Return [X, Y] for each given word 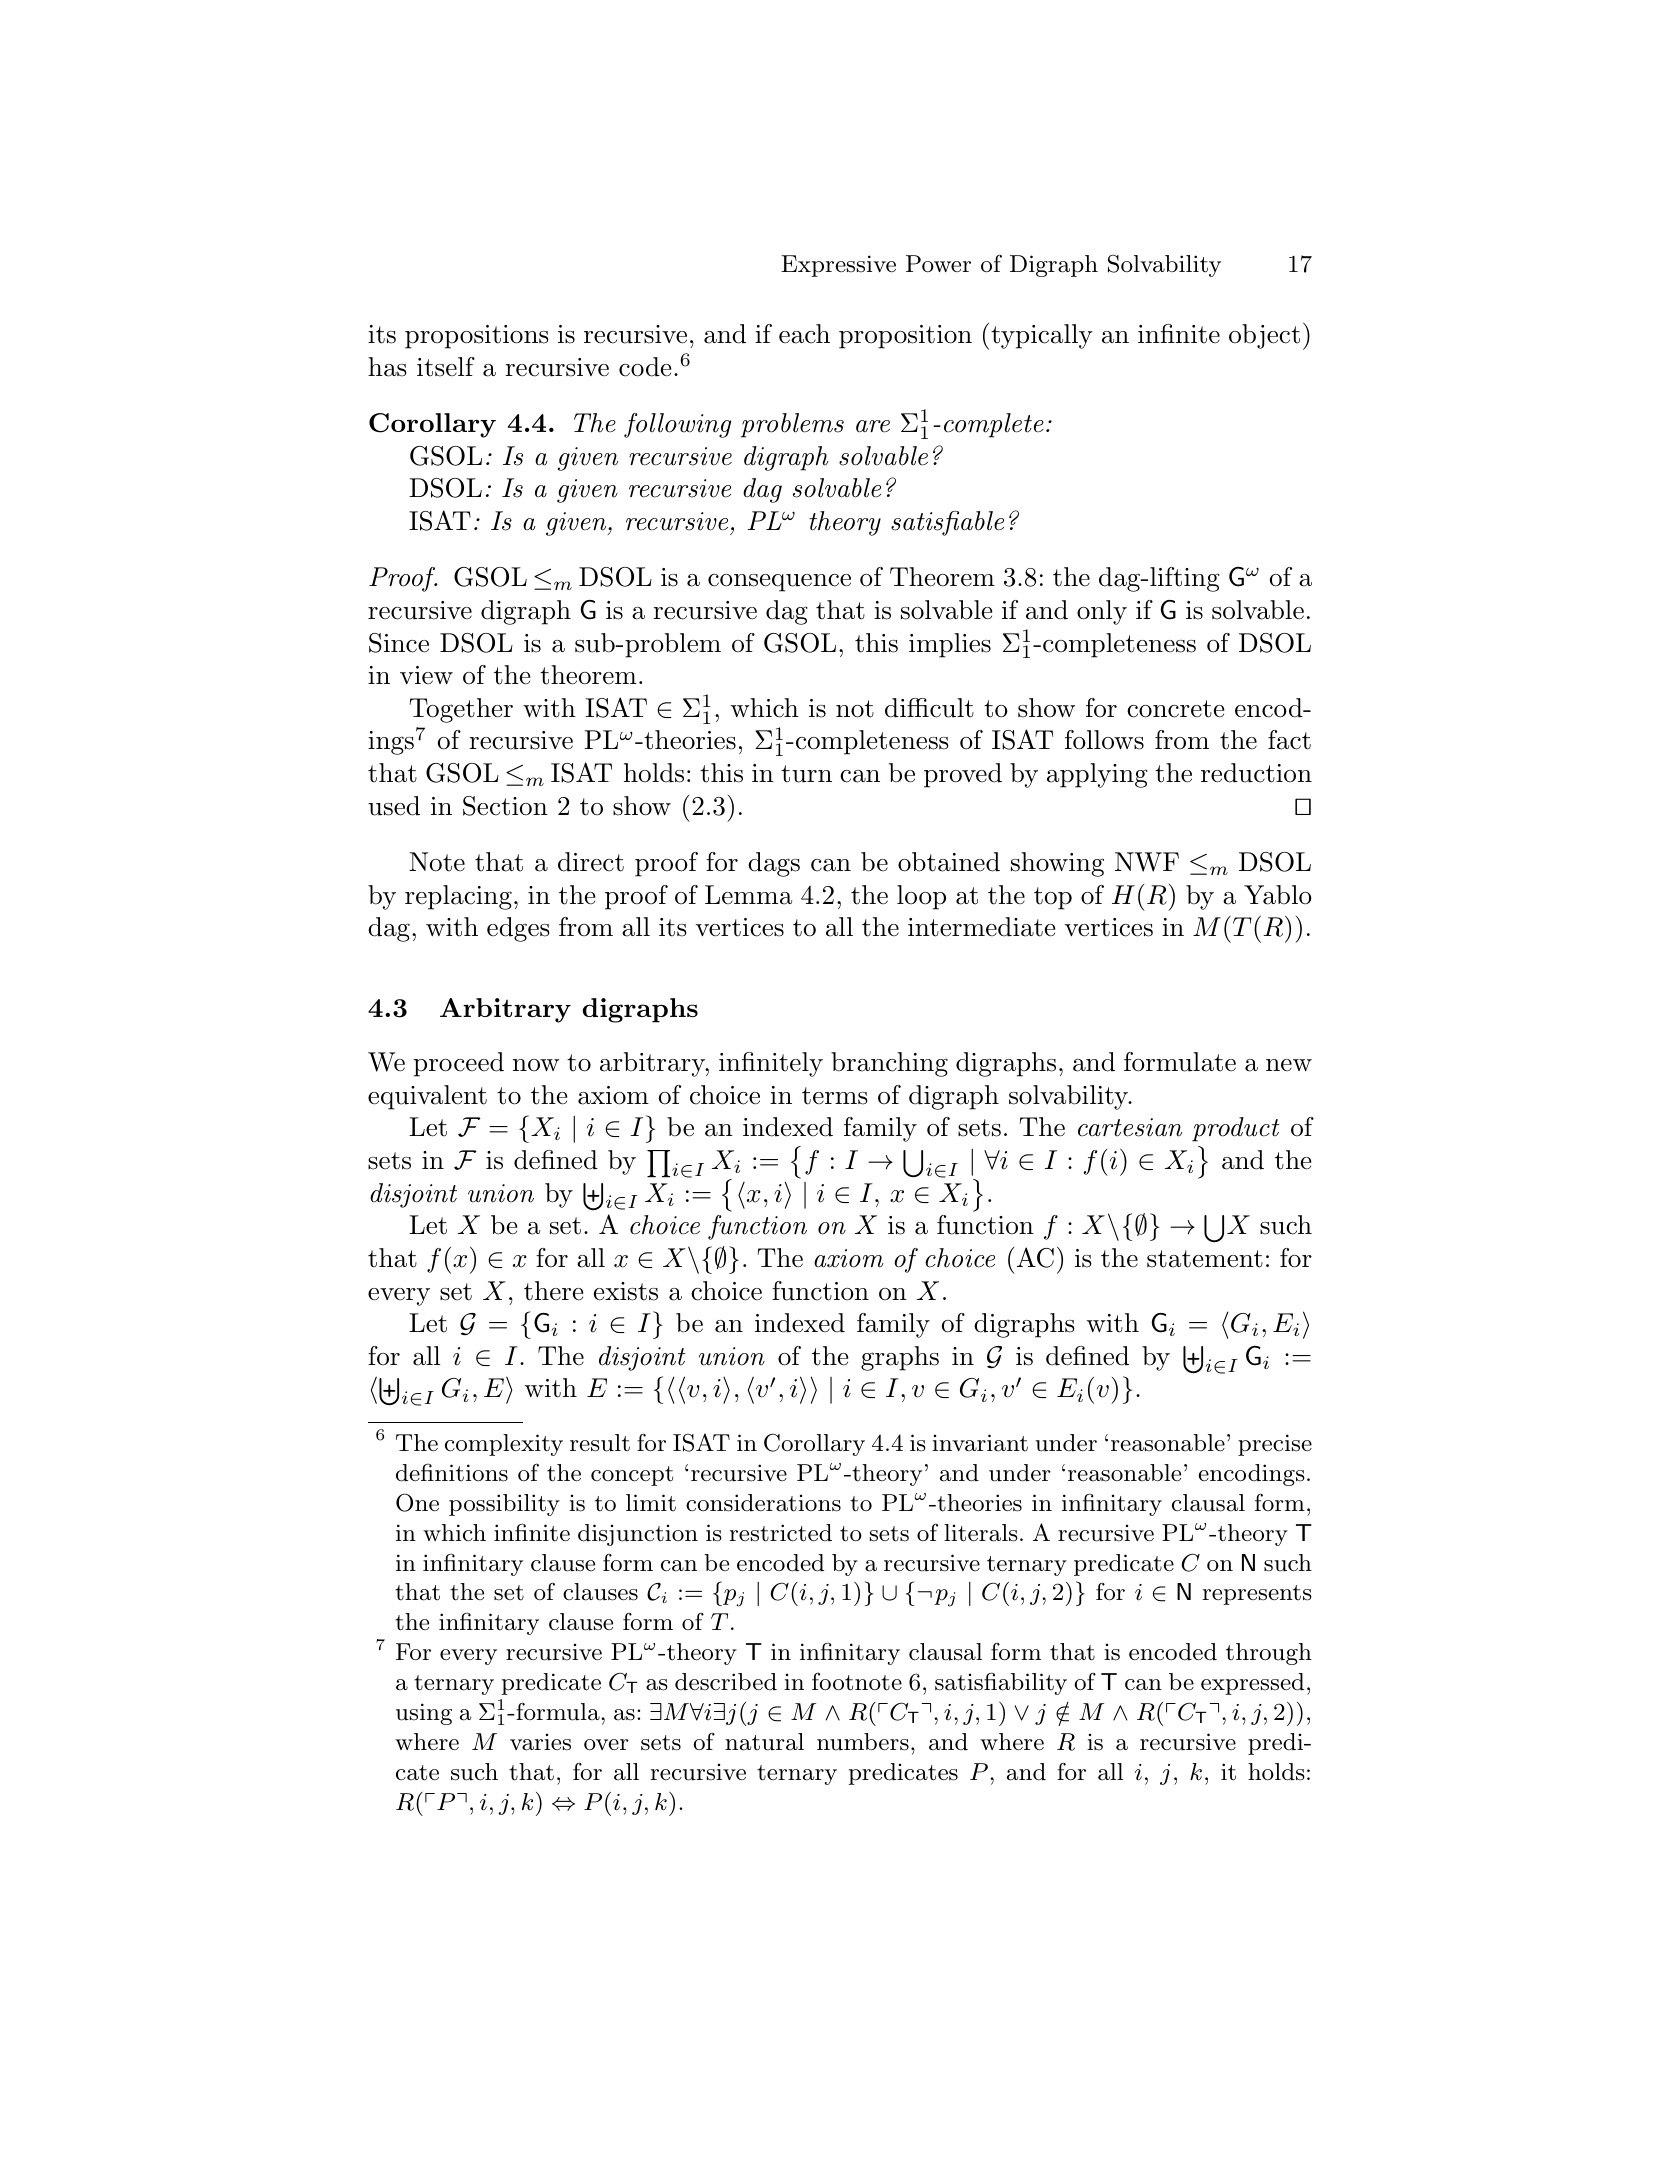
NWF [1147, 862]
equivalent [427, 1097]
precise [1275, 1445]
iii [803, 1390]
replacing [458, 897]
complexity [504, 1445]
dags [774, 864]
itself [446, 367]
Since [399, 643]
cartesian [1130, 1127]
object [1264, 336]
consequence [779, 583]
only [1102, 612]
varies [540, 1742]
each [804, 334]
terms [835, 1096]
